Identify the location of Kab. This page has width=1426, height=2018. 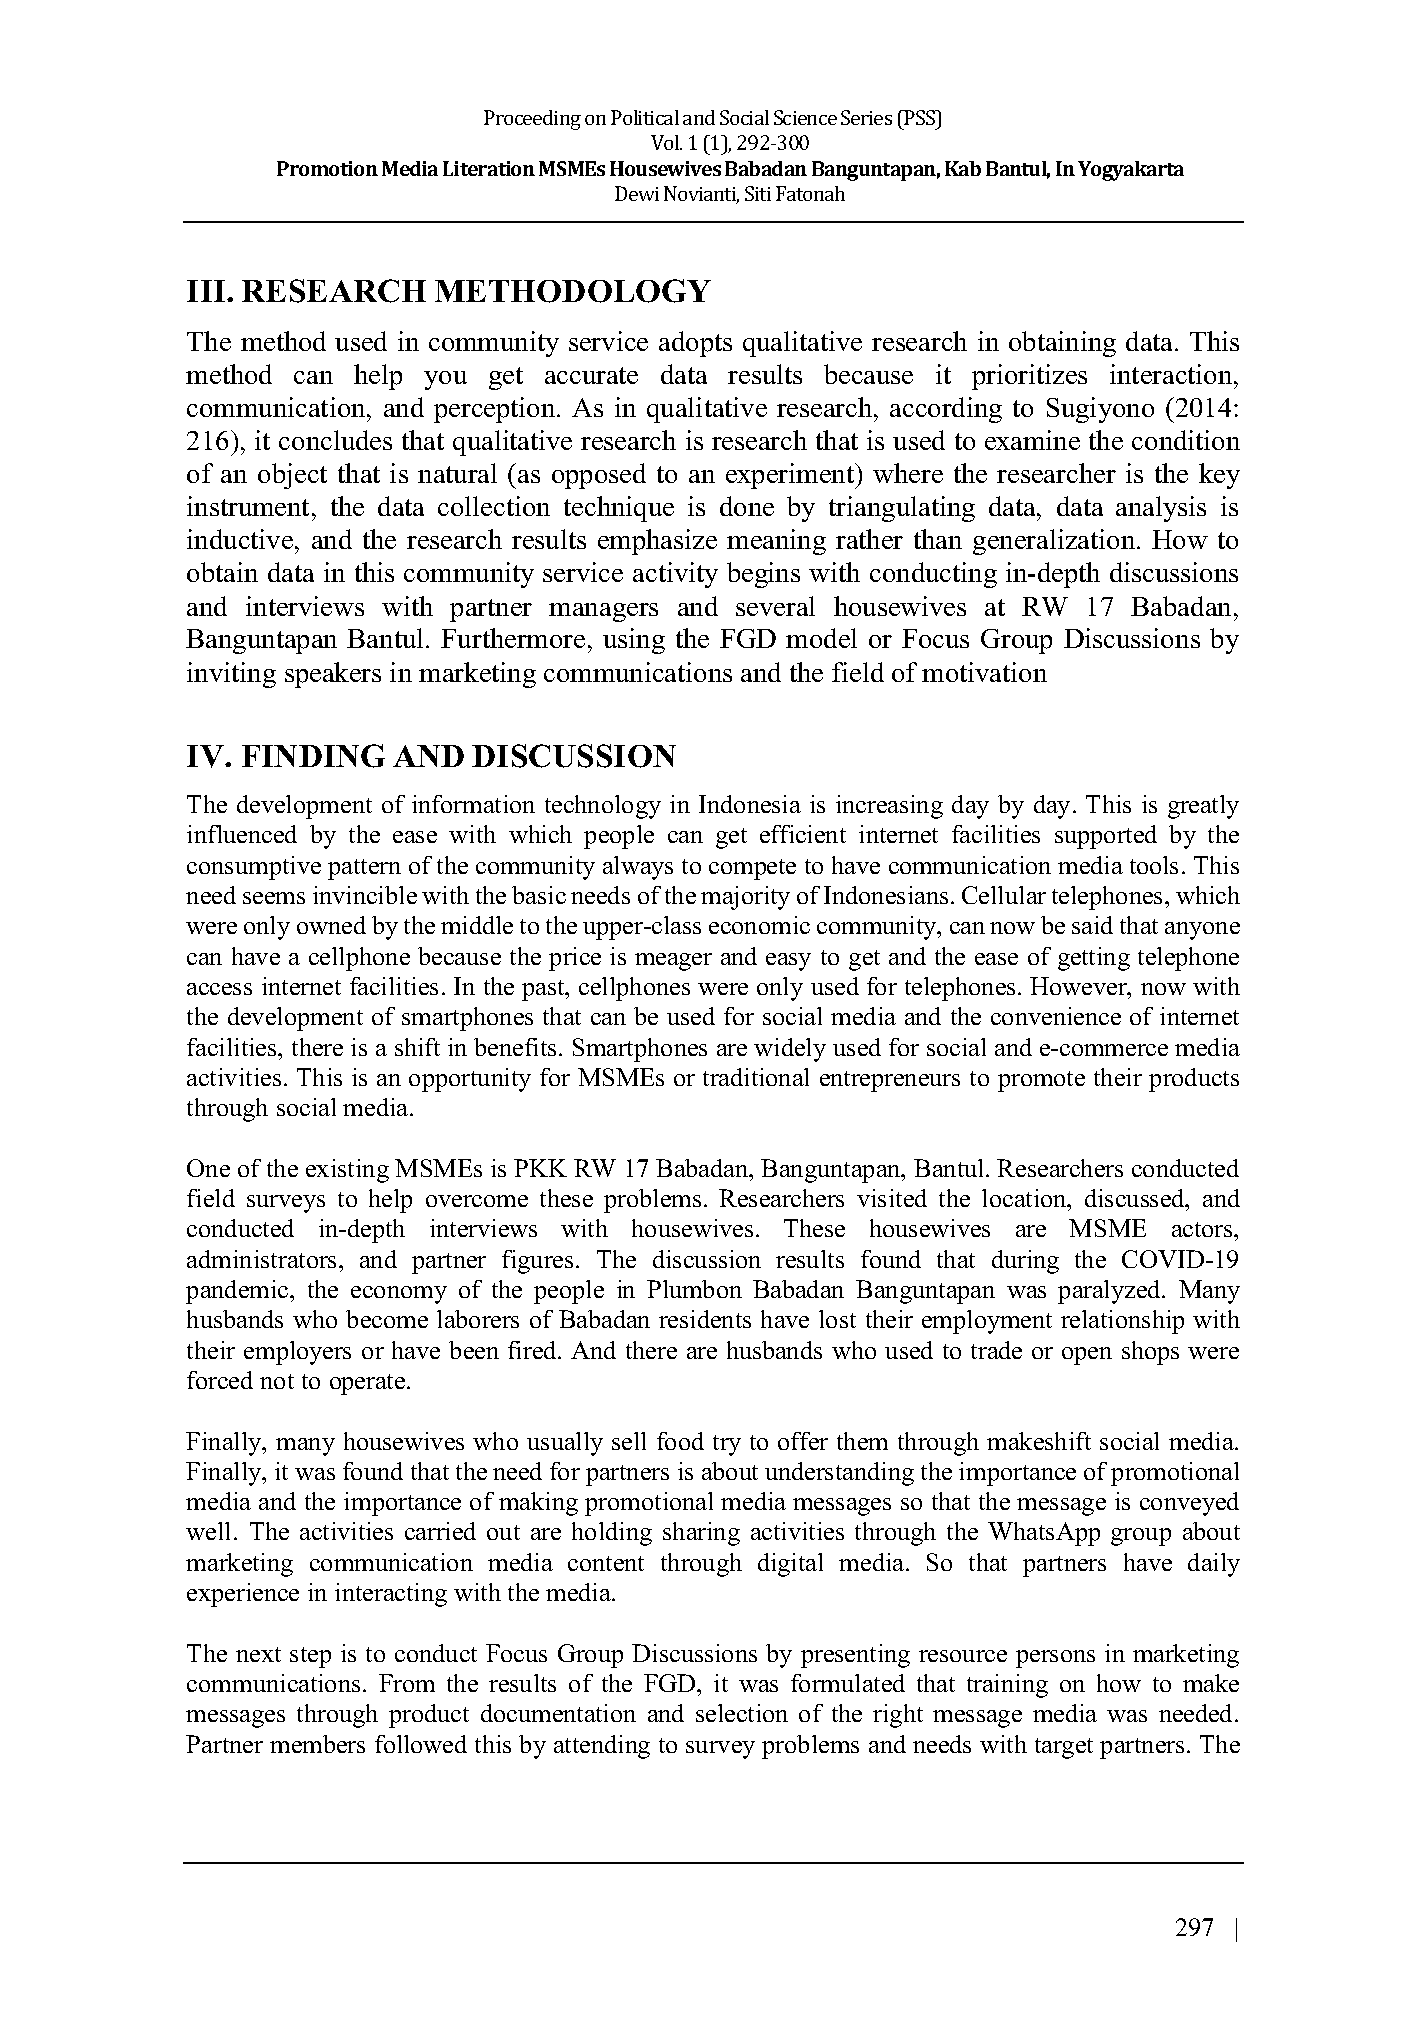
(963, 168).
